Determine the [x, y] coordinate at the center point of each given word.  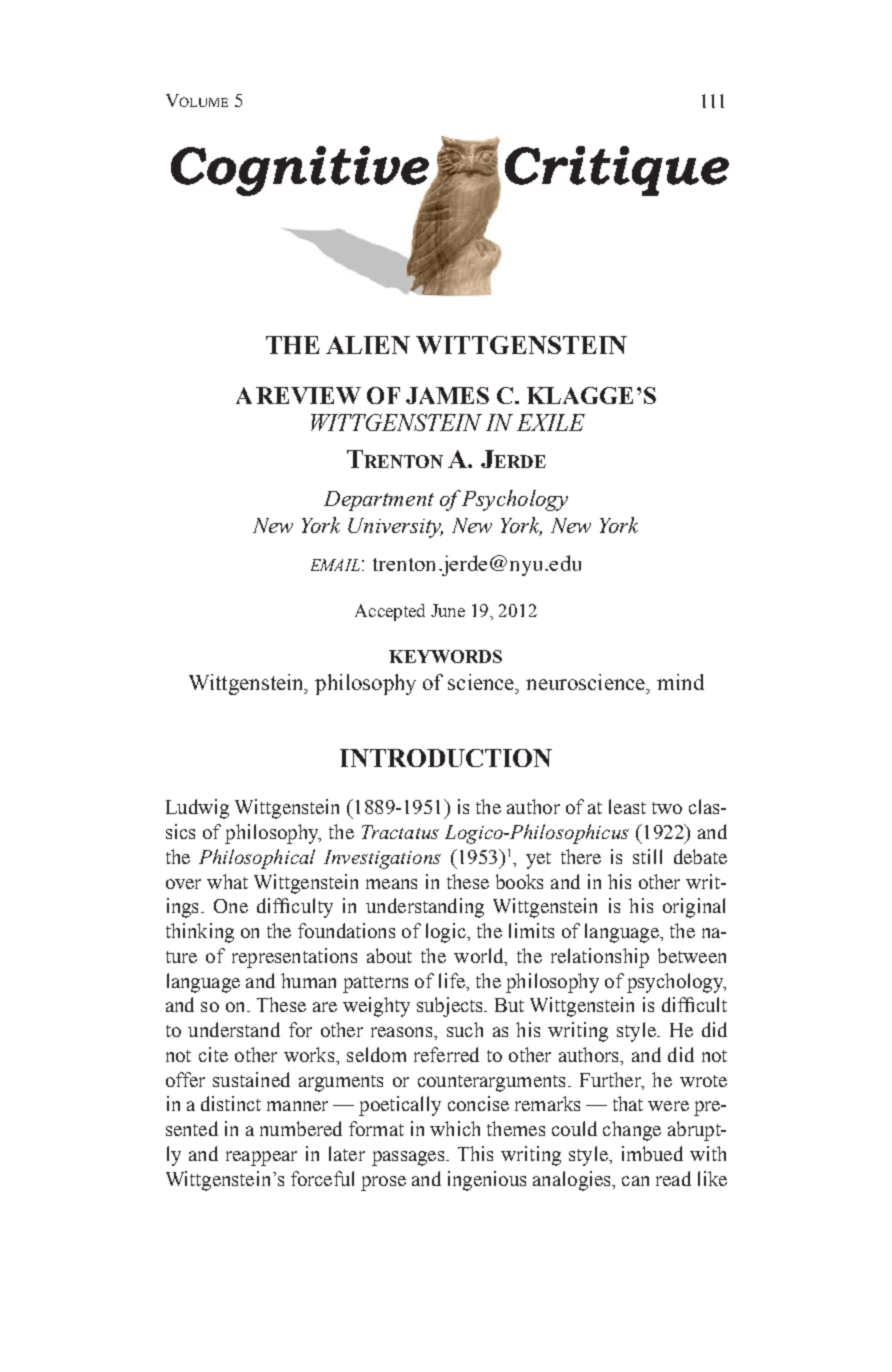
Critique [617, 171]
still [647, 856]
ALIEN [368, 345]
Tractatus [400, 832]
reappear [261, 1158]
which [455, 1128]
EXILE [551, 422]
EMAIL [335, 565]
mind [680, 682]
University [395, 528]
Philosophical [257, 859]
